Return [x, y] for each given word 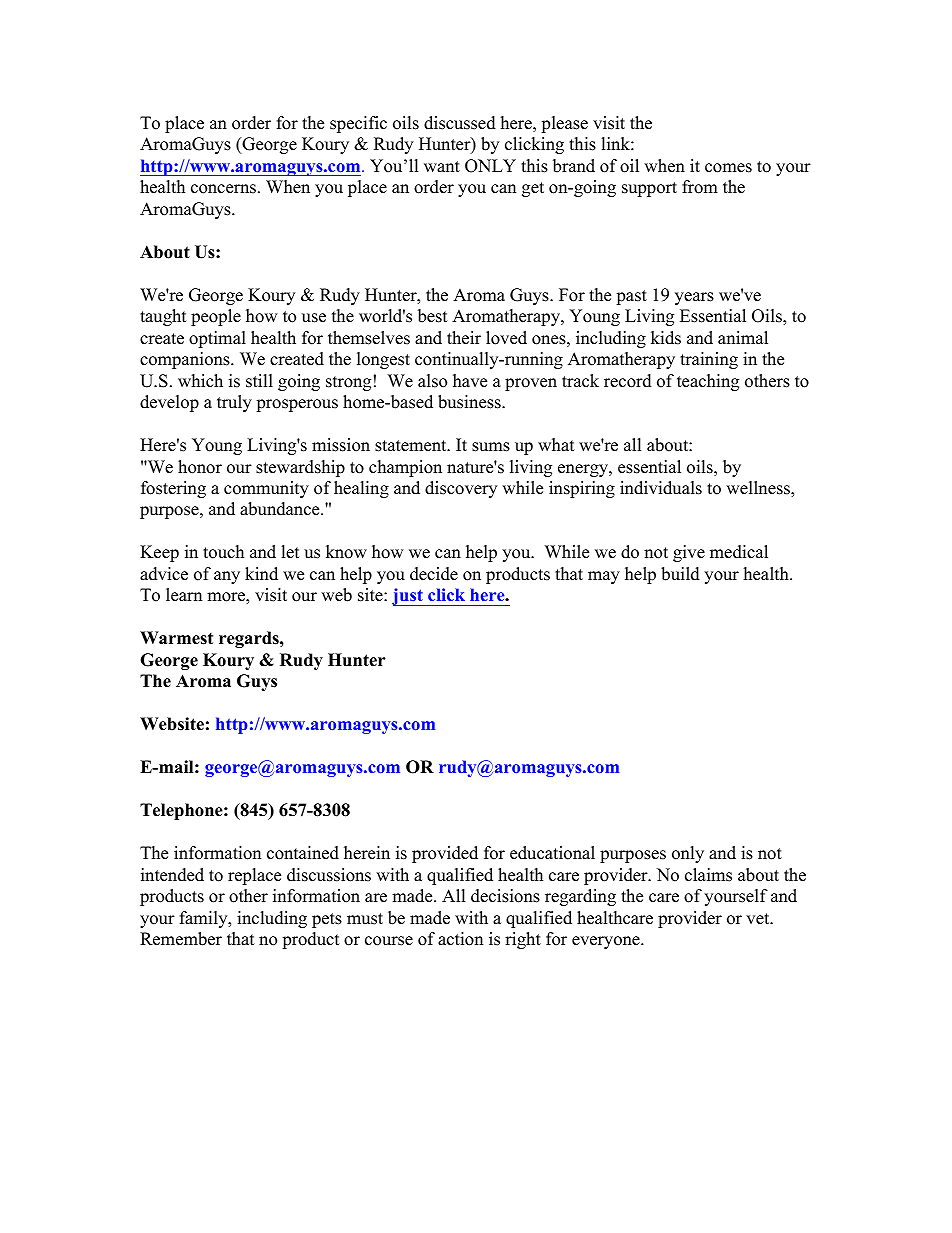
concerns [223, 189]
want [442, 166]
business [470, 402]
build [680, 574]
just [408, 597]
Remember [181, 939]
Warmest [176, 638]
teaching [708, 382]
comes [728, 168]
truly [234, 403]
